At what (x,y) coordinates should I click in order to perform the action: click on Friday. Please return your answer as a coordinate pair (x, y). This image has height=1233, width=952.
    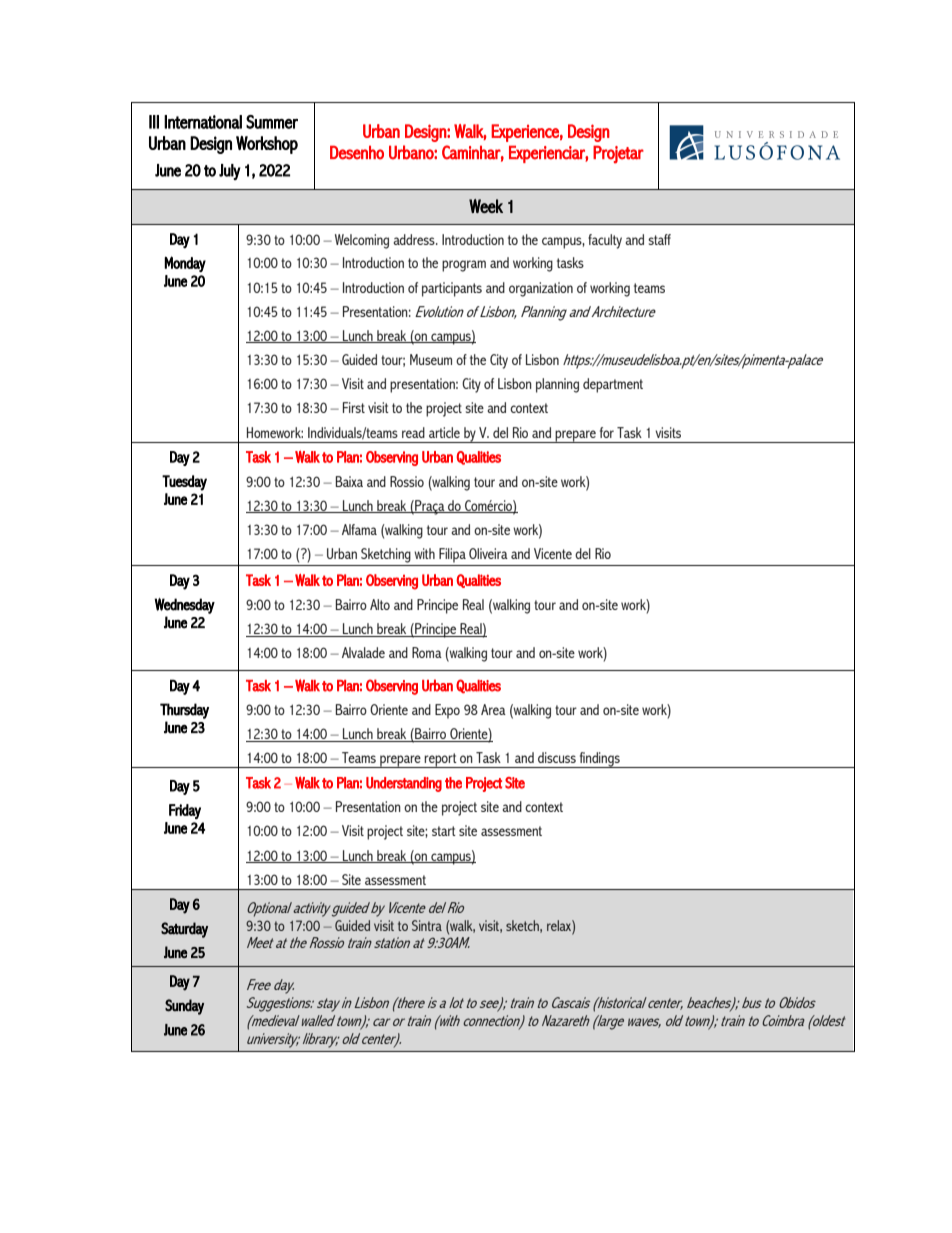
    Looking at the image, I should click on (185, 811).
